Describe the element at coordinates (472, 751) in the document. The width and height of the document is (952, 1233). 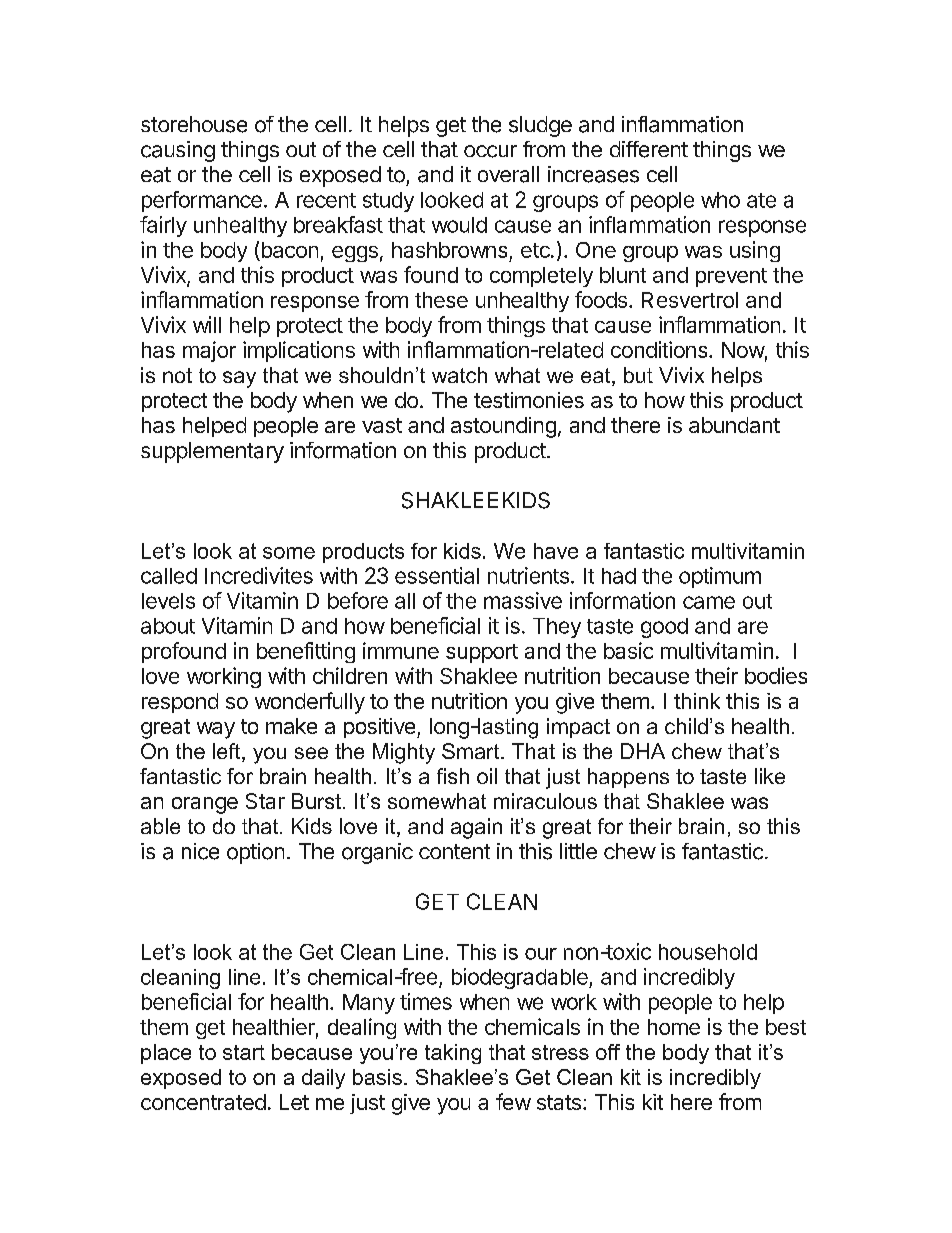
I see `Smart` at that location.
